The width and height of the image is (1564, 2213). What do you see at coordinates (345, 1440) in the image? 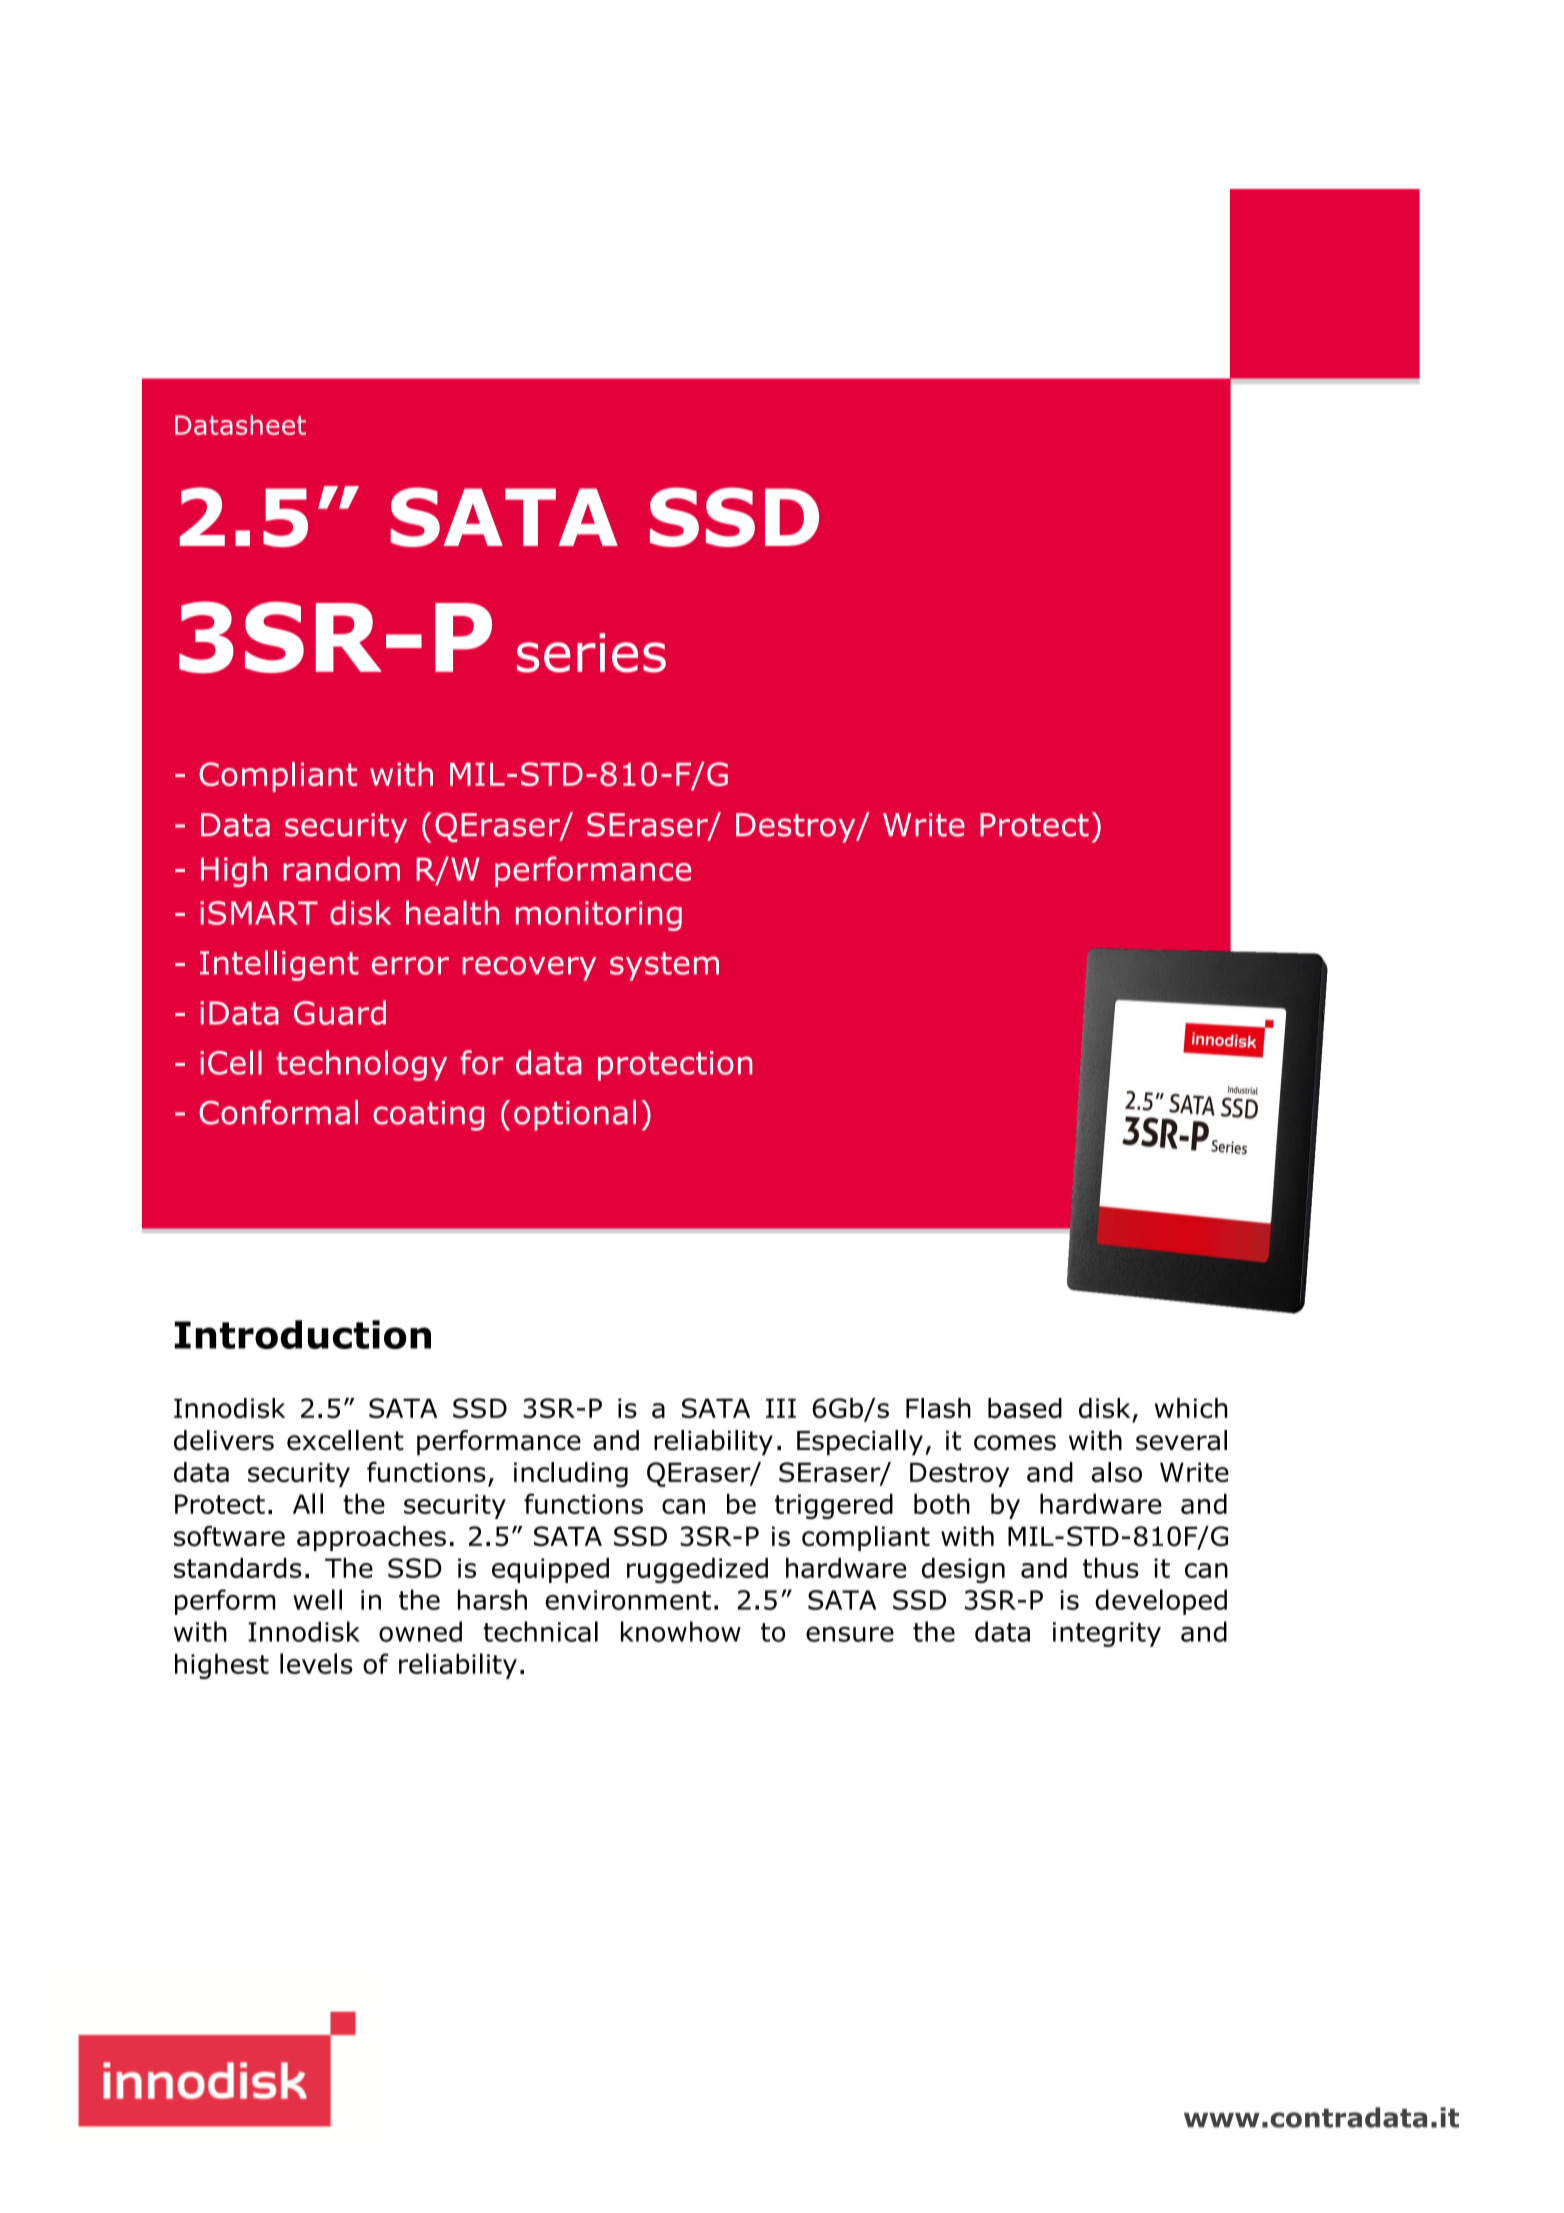
I see `excellent` at bounding box center [345, 1440].
